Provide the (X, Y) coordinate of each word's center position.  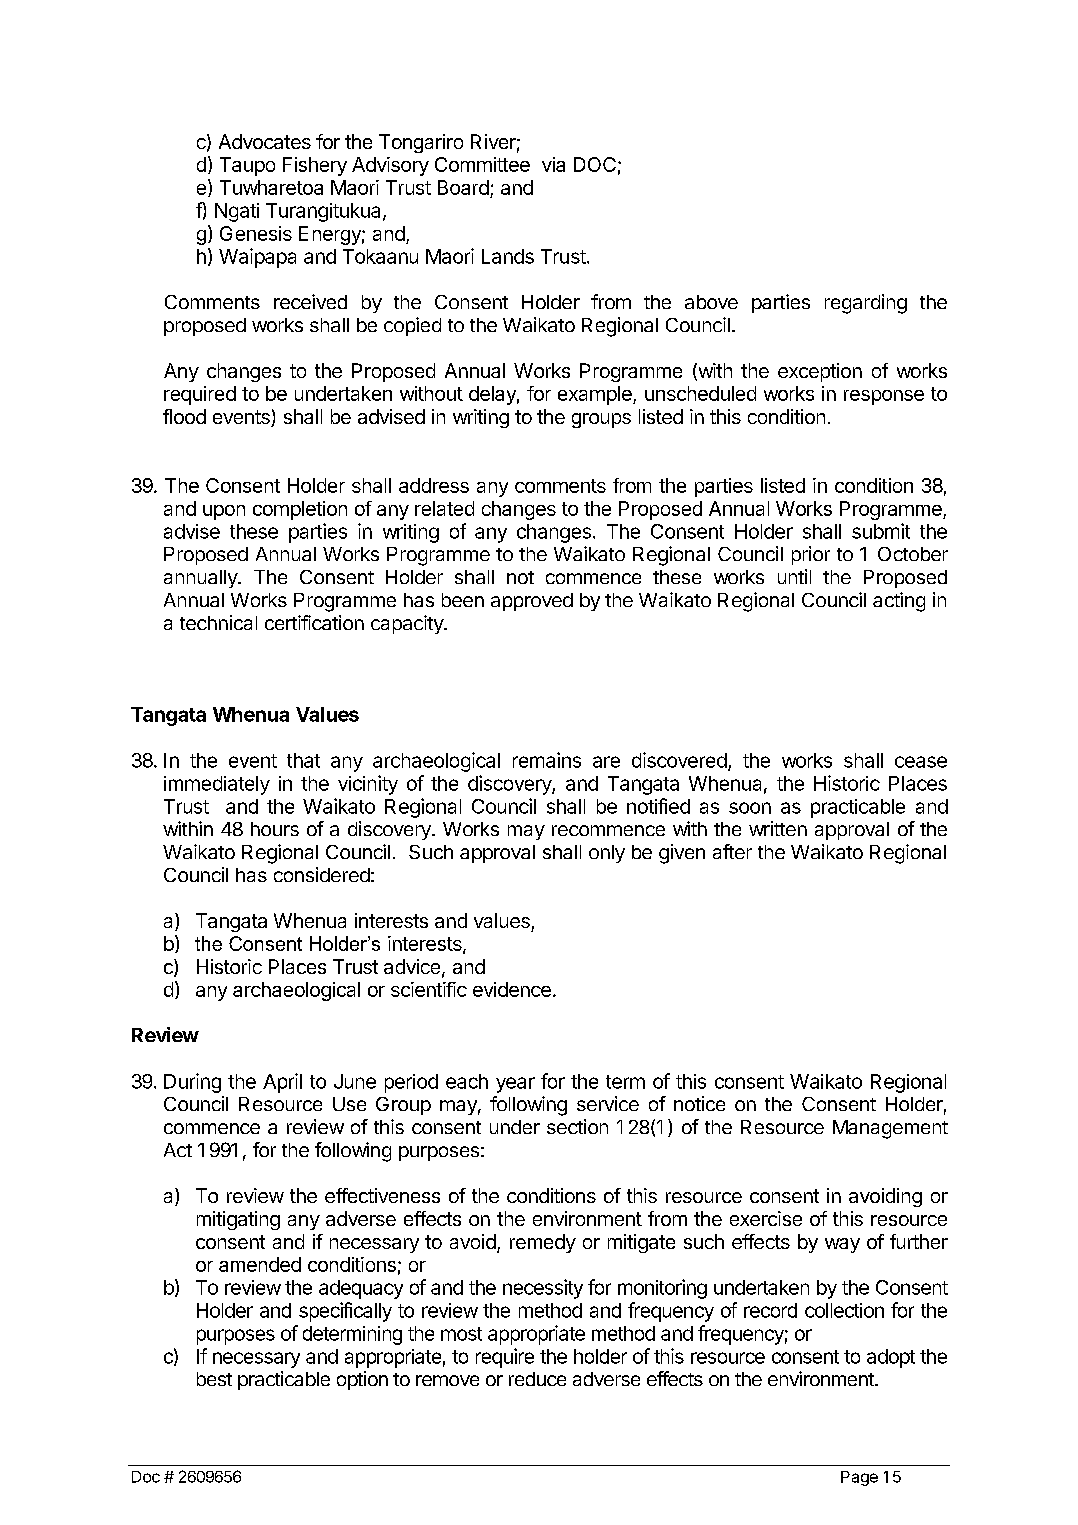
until (794, 576)
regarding (866, 304)
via (553, 164)
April (282, 1083)
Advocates (265, 141)
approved (532, 602)
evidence (512, 989)
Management (890, 1129)
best (214, 1379)
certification (314, 622)
